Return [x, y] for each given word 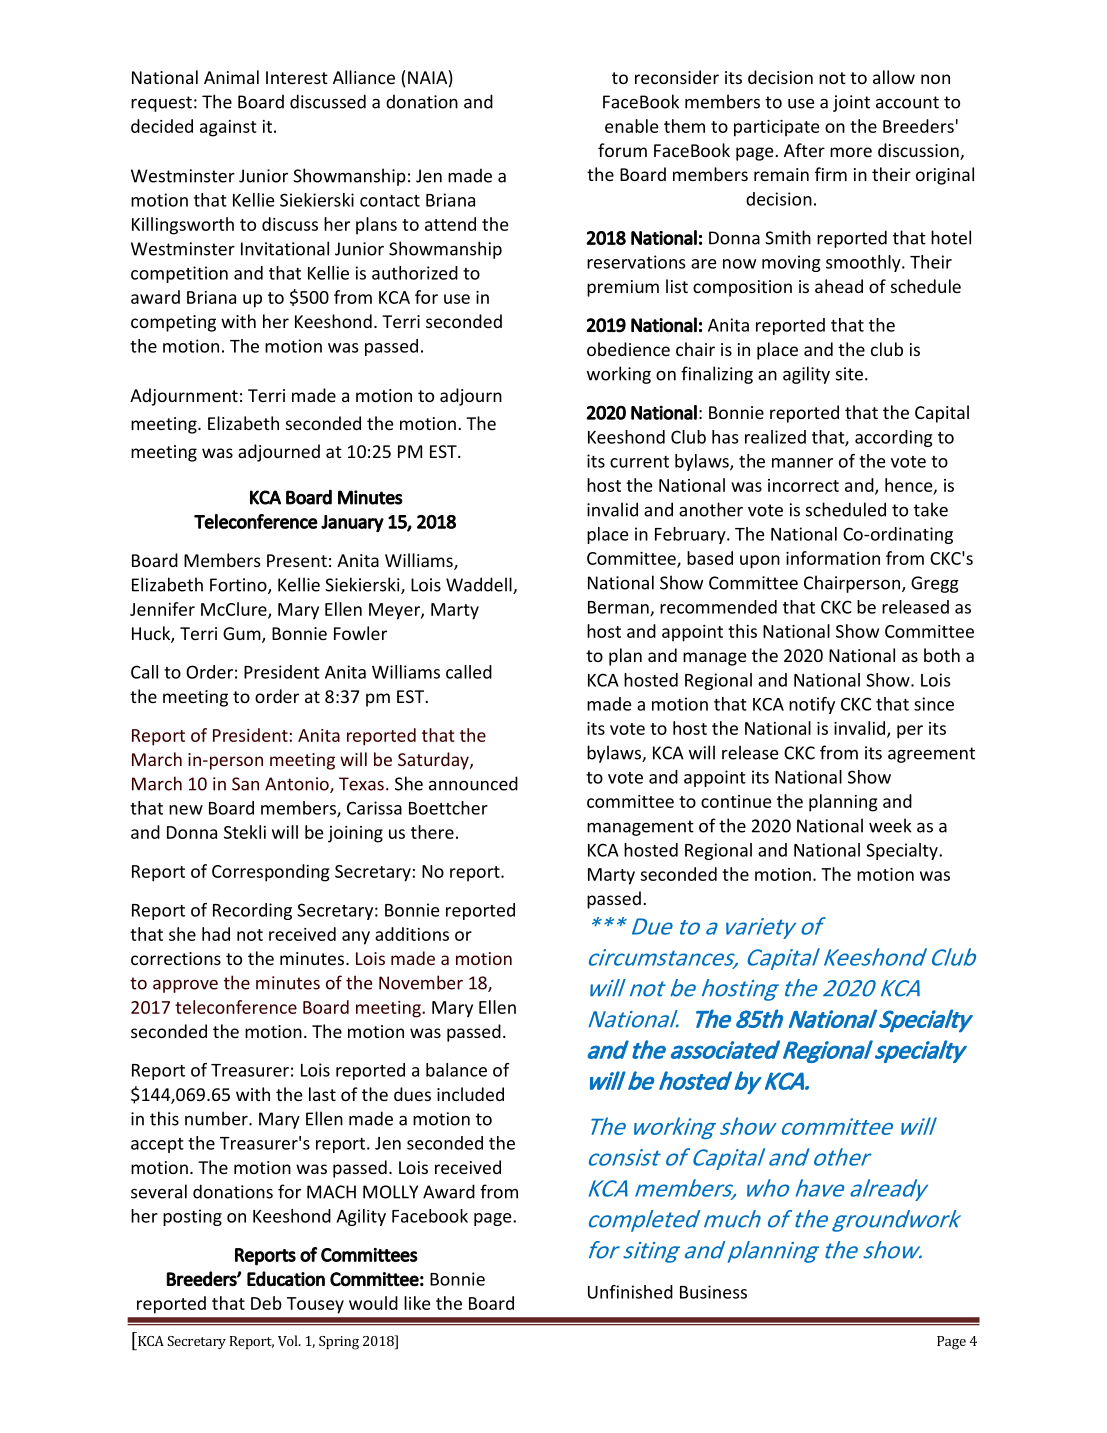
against [228, 128]
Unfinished [630, 1292]
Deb [266, 1303]
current [639, 462]
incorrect [803, 485]
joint [851, 103]
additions [412, 934]
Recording [252, 911]
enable [632, 126]
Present [297, 560]
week [890, 825]
